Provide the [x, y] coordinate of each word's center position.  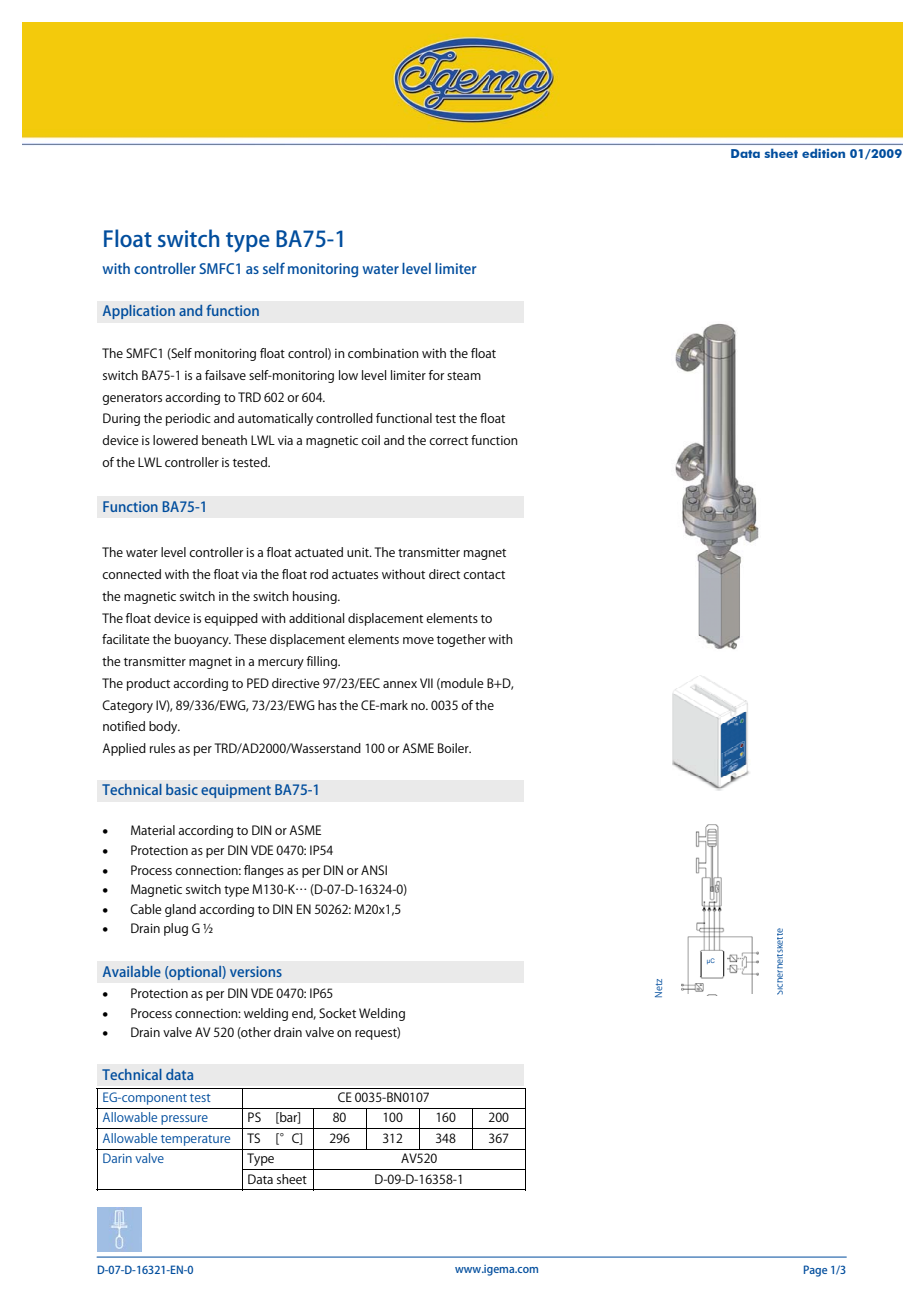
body [164, 727]
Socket [337, 1013]
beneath [224, 440]
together [461, 640]
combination [383, 353]
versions [256, 971]
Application [138, 312]
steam [464, 376]
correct [448, 441]
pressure [184, 1120]
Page [815, 1271]
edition [823, 153]
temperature [195, 1140]
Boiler [454, 748]
